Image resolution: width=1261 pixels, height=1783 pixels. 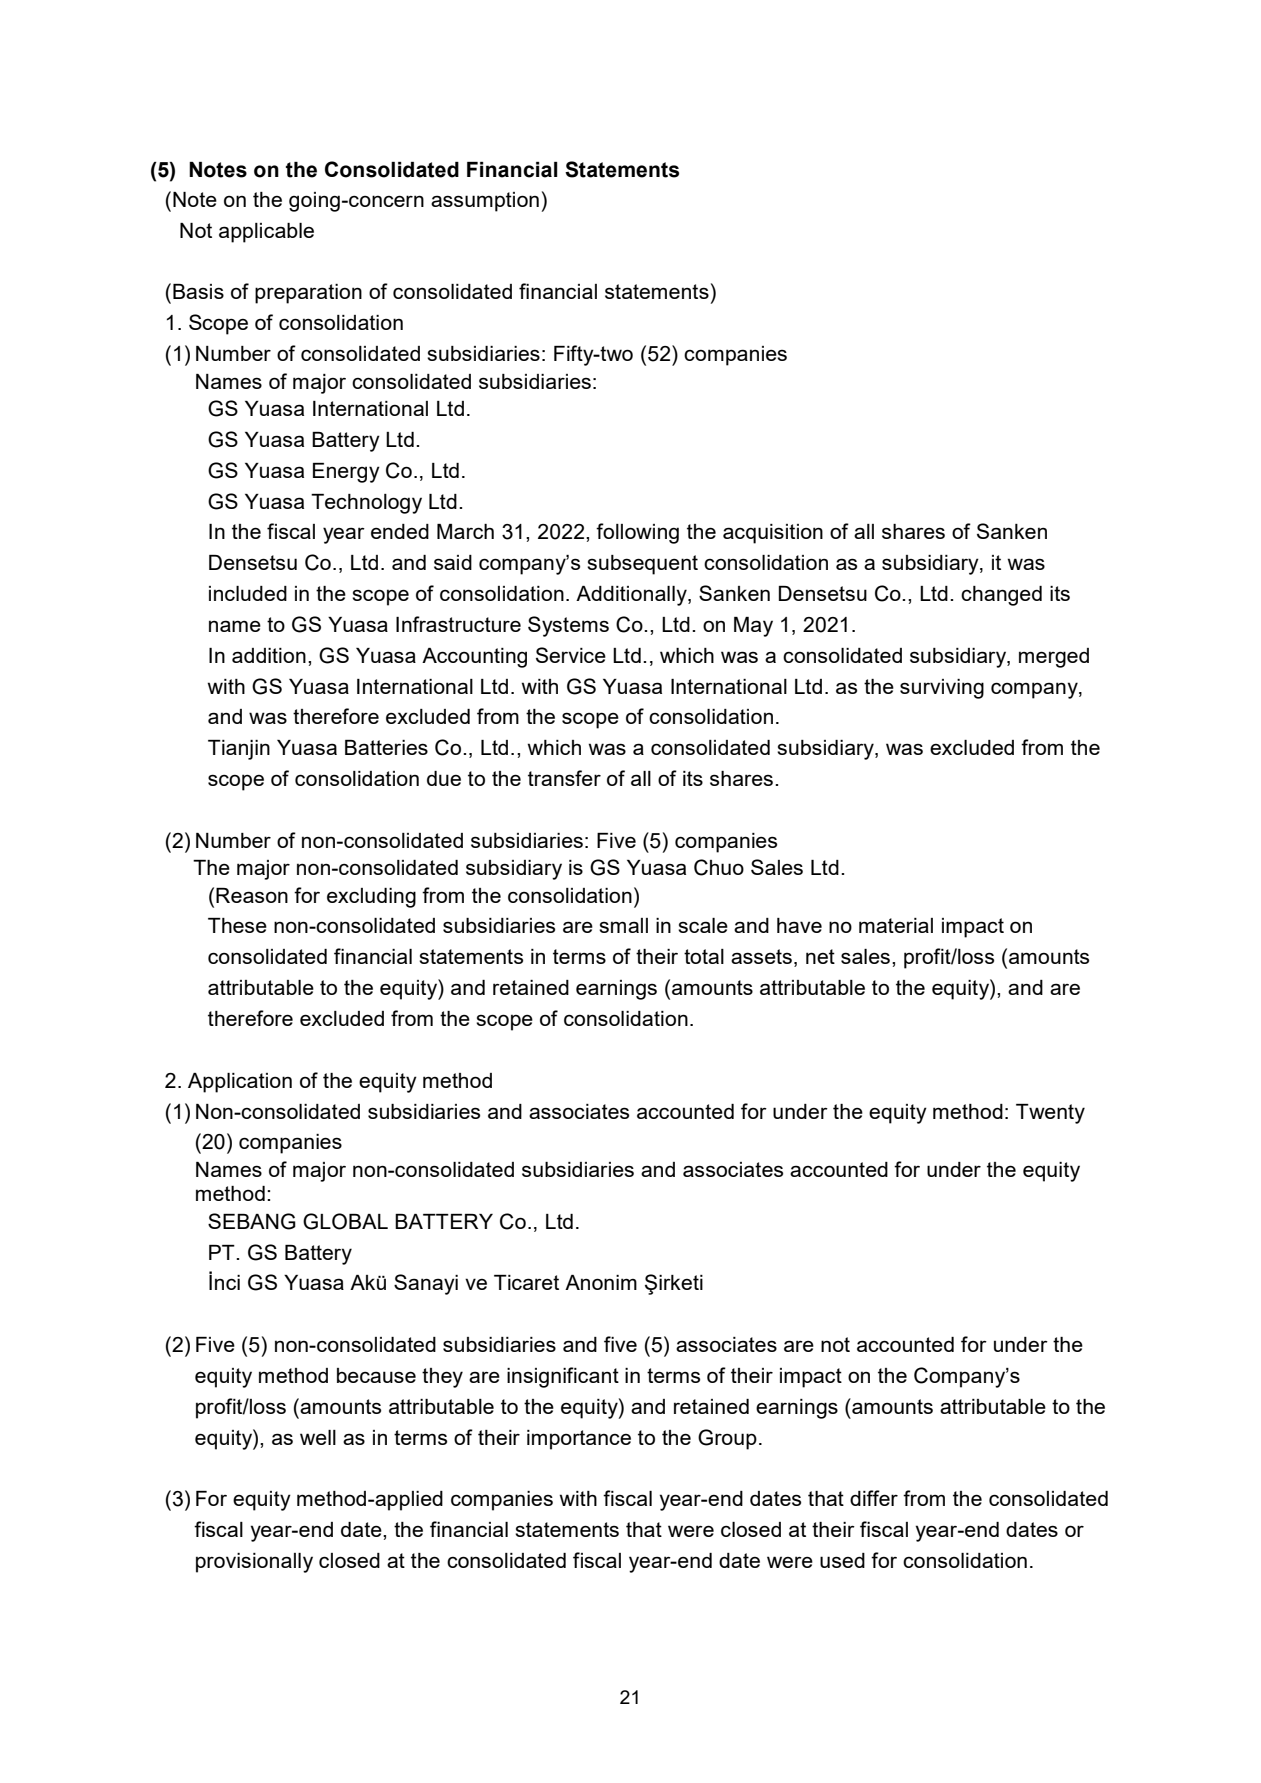 What do you see at coordinates (239, 750) in the image?
I see `Tianjin` at bounding box center [239, 750].
